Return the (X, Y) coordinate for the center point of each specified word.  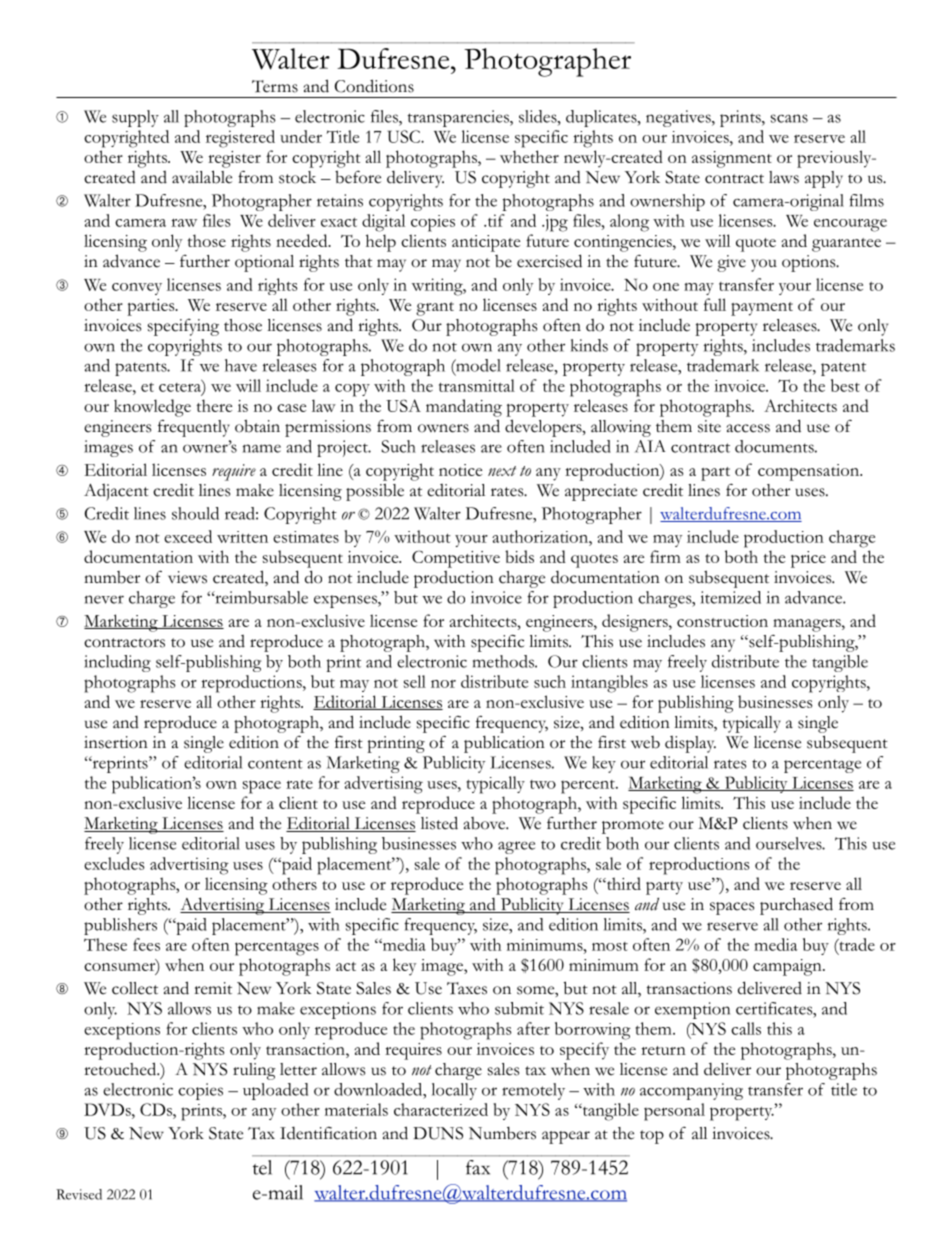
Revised (79, 1194)
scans (789, 118)
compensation (809, 472)
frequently (194, 428)
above (486, 823)
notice (460, 470)
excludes (114, 863)
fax (478, 1167)
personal (674, 1112)
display (690, 744)
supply (135, 118)
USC (405, 136)
